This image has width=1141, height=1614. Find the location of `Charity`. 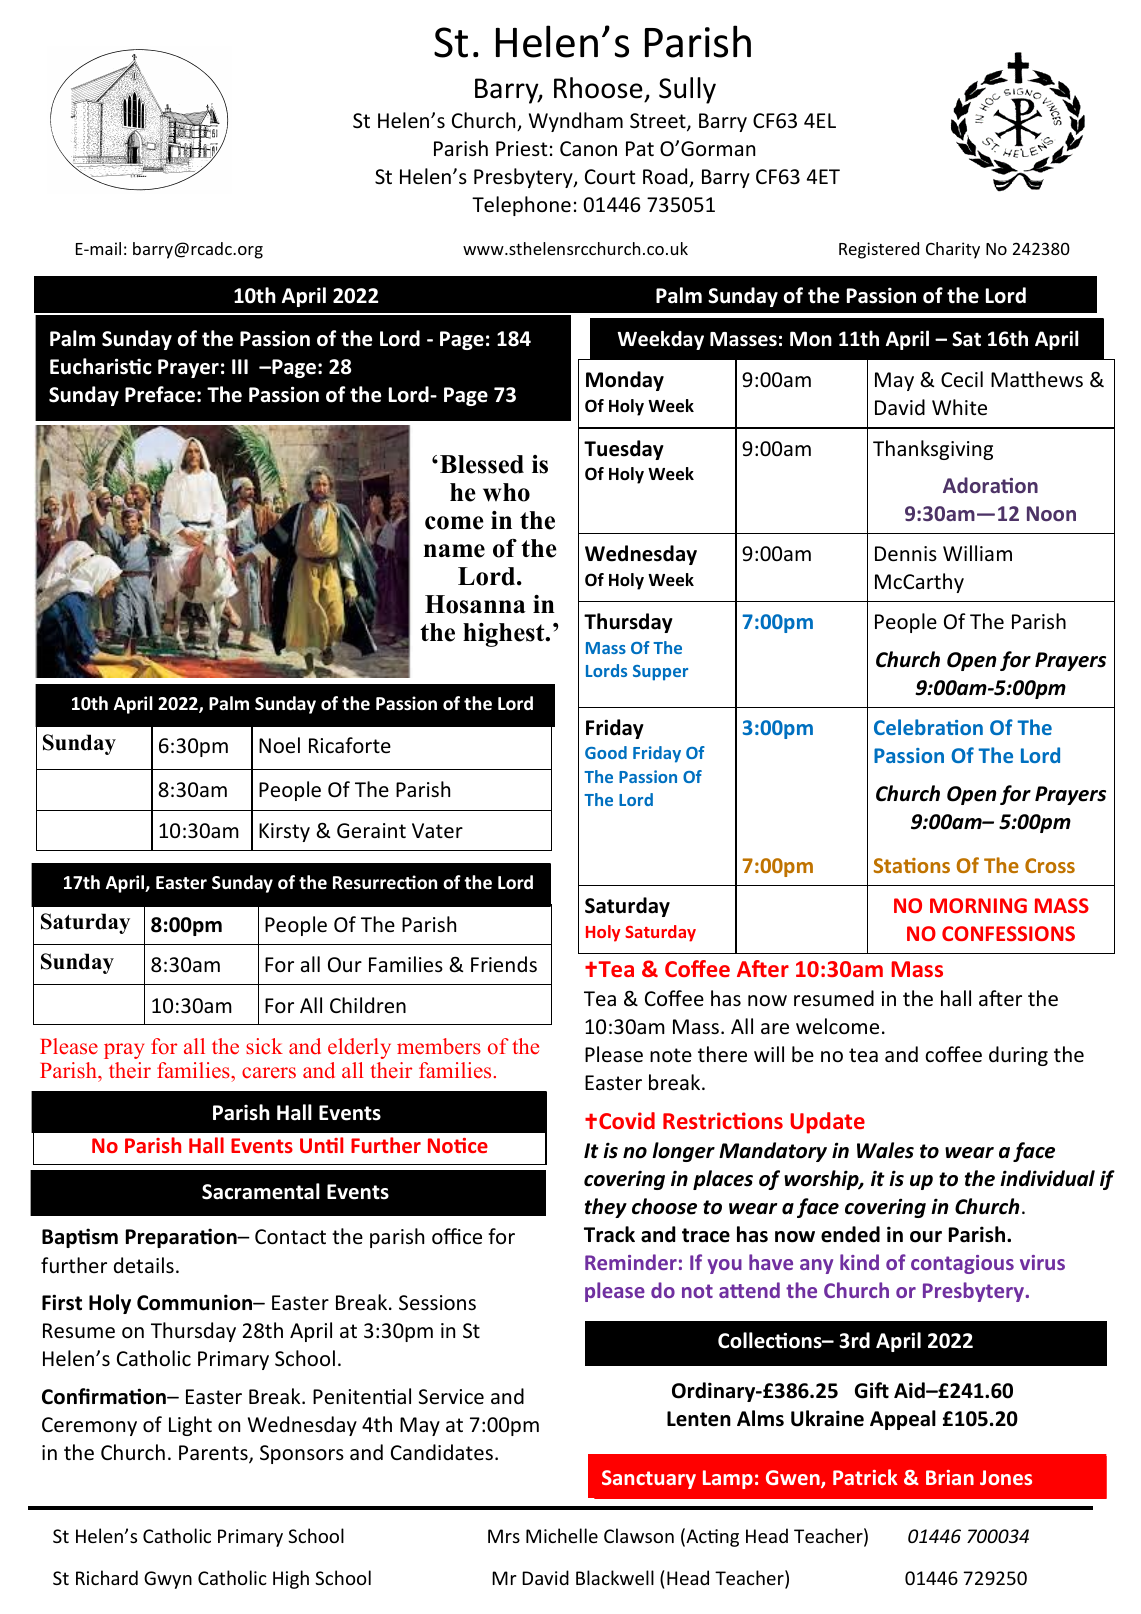

Charity is located at coordinates (953, 250).
